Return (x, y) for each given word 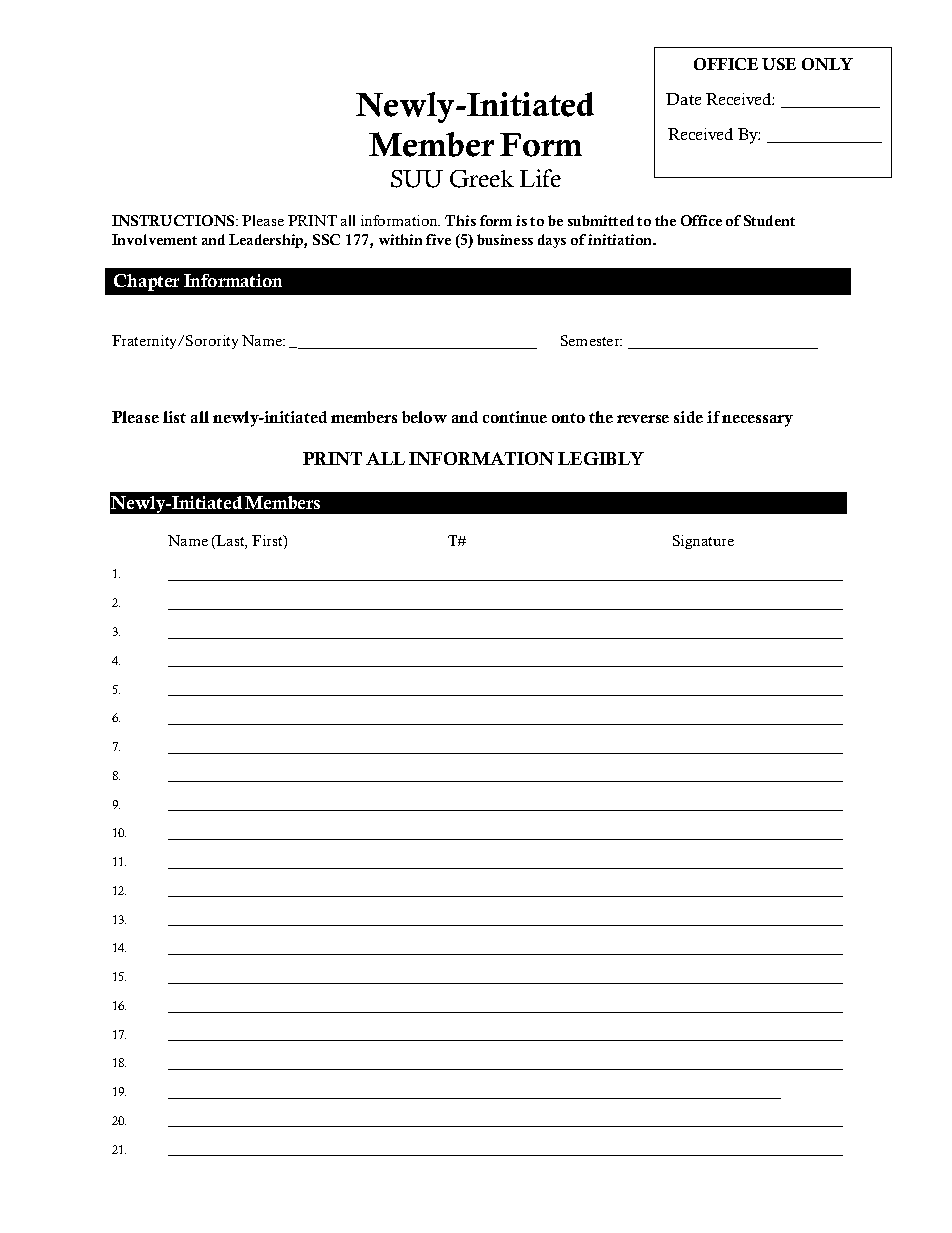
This (460, 220)
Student (769, 220)
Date (683, 99)
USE (779, 64)
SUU (417, 179)
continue (515, 417)
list (174, 417)
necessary (757, 421)
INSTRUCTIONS (174, 220)
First (268, 542)
